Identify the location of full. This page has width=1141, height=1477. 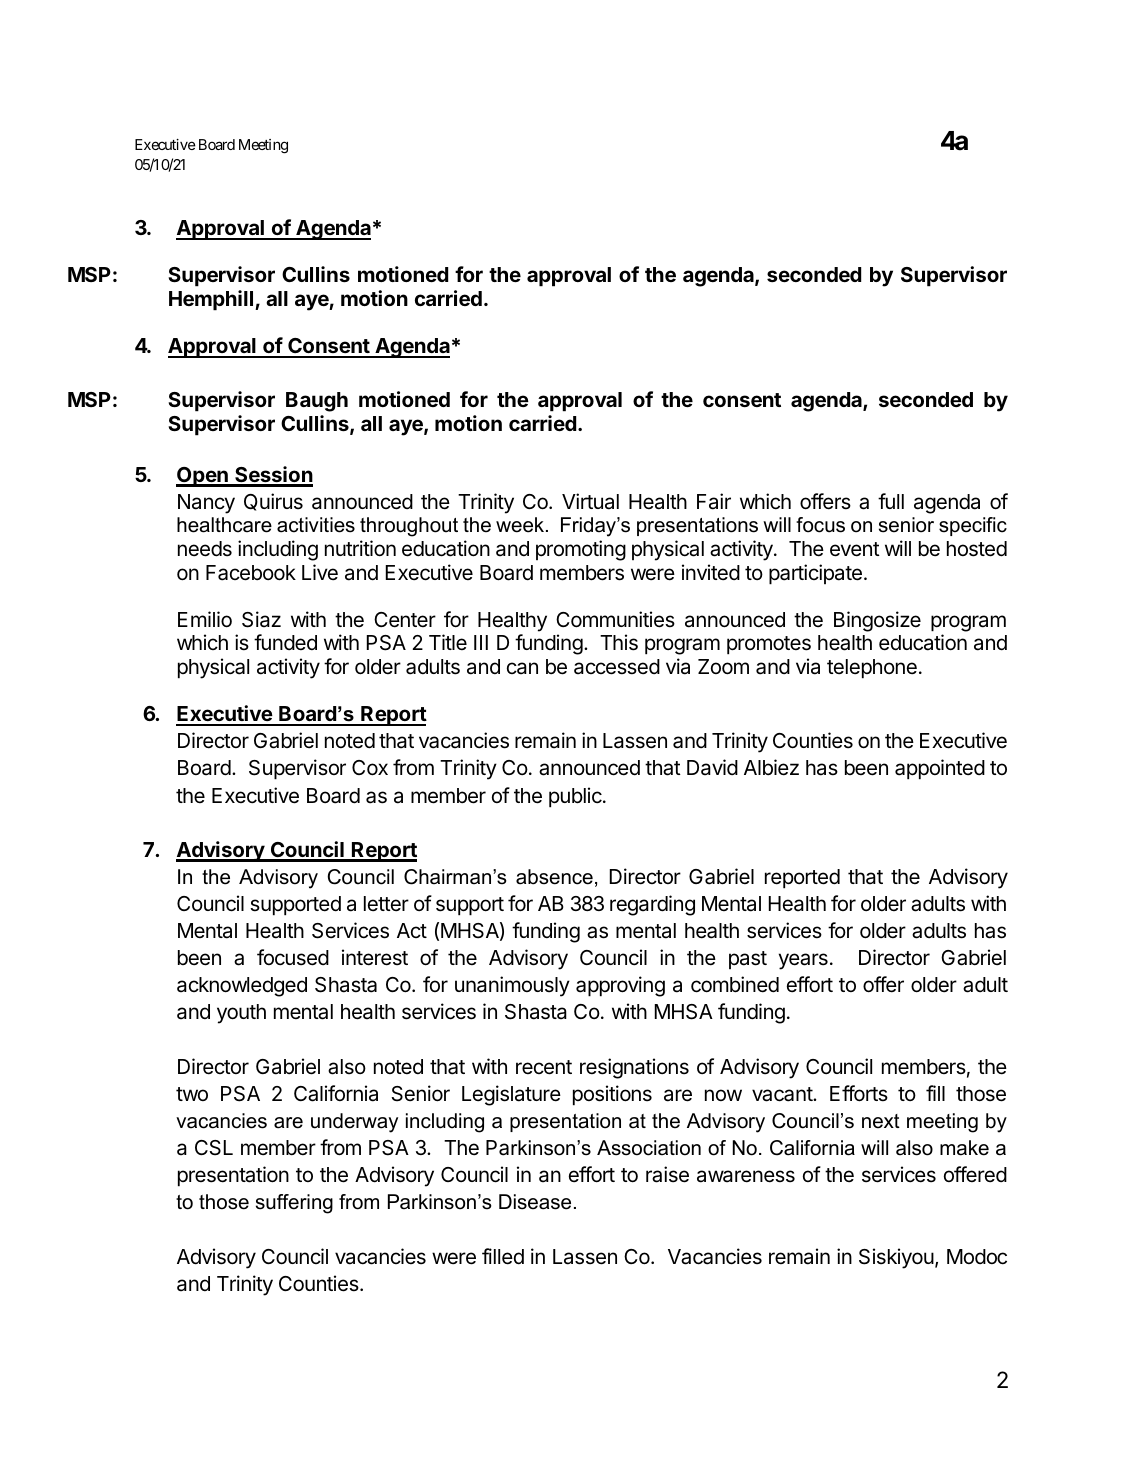
(891, 501).
